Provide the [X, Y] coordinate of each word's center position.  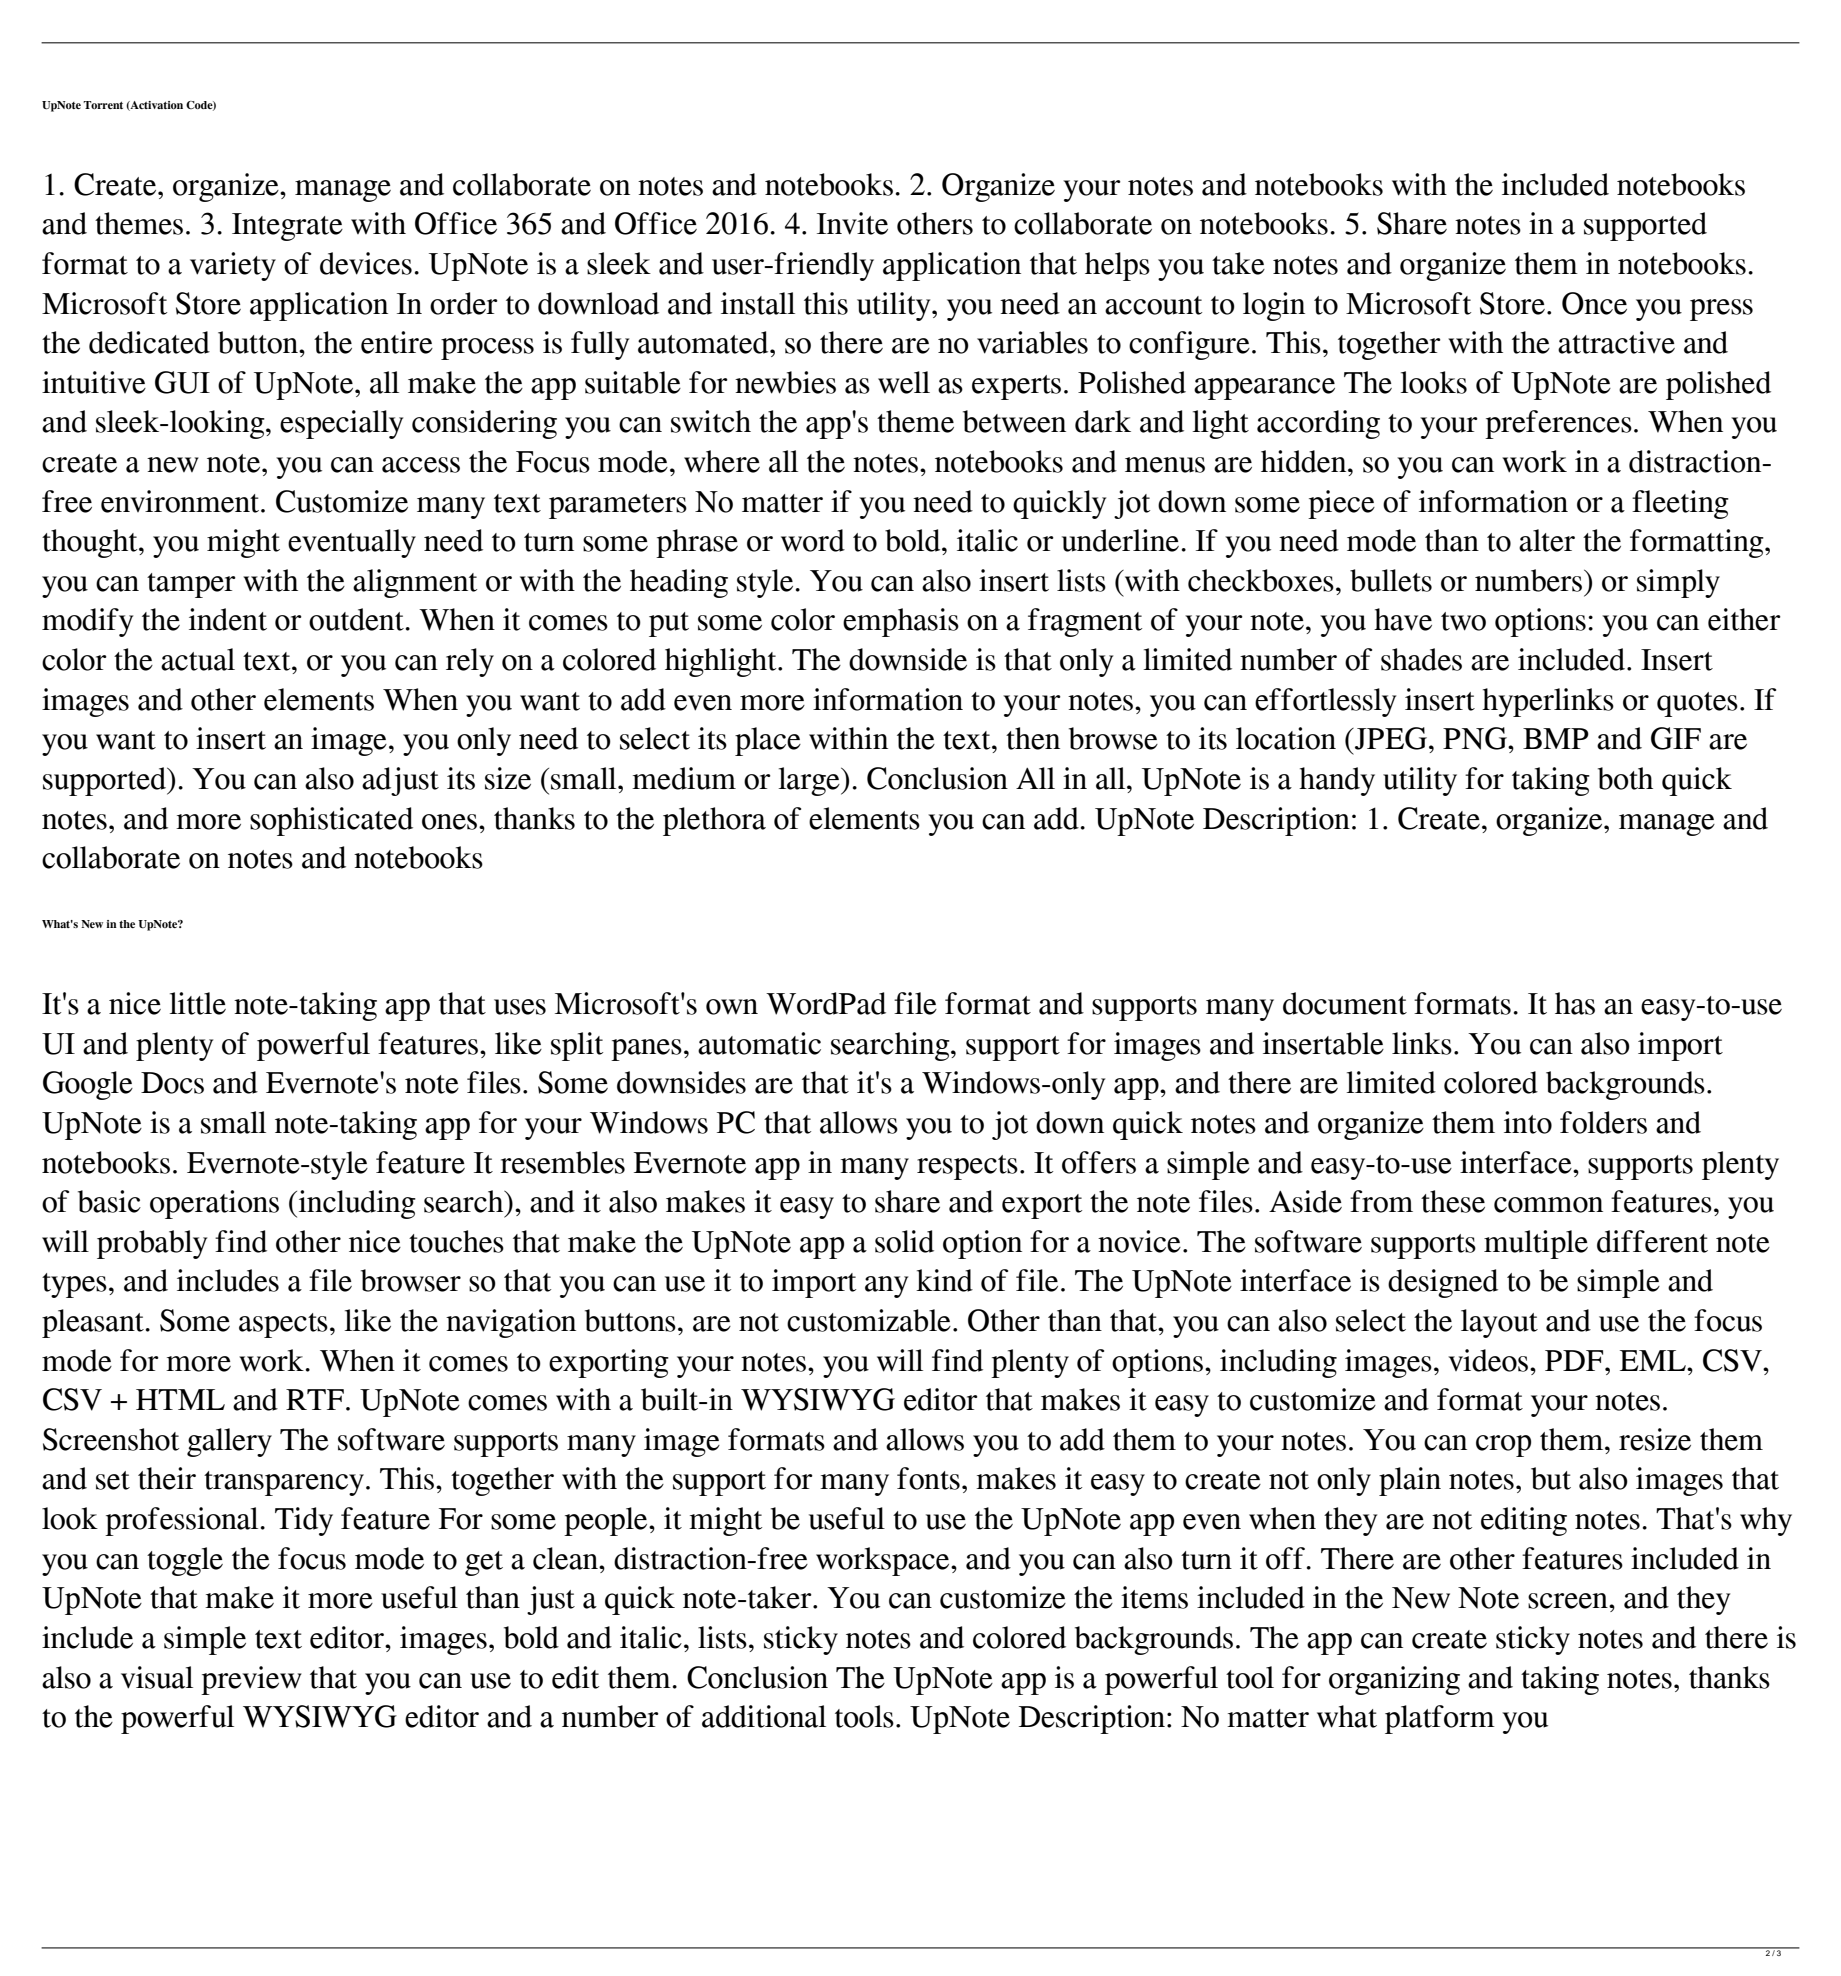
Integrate [287, 227]
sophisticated [331, 821]
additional [764, 1716]
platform [1440, 1719]
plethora [714, 821]
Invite [852, 223]
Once [1594, 303]
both [1625, 778]
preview [251, 1680]
